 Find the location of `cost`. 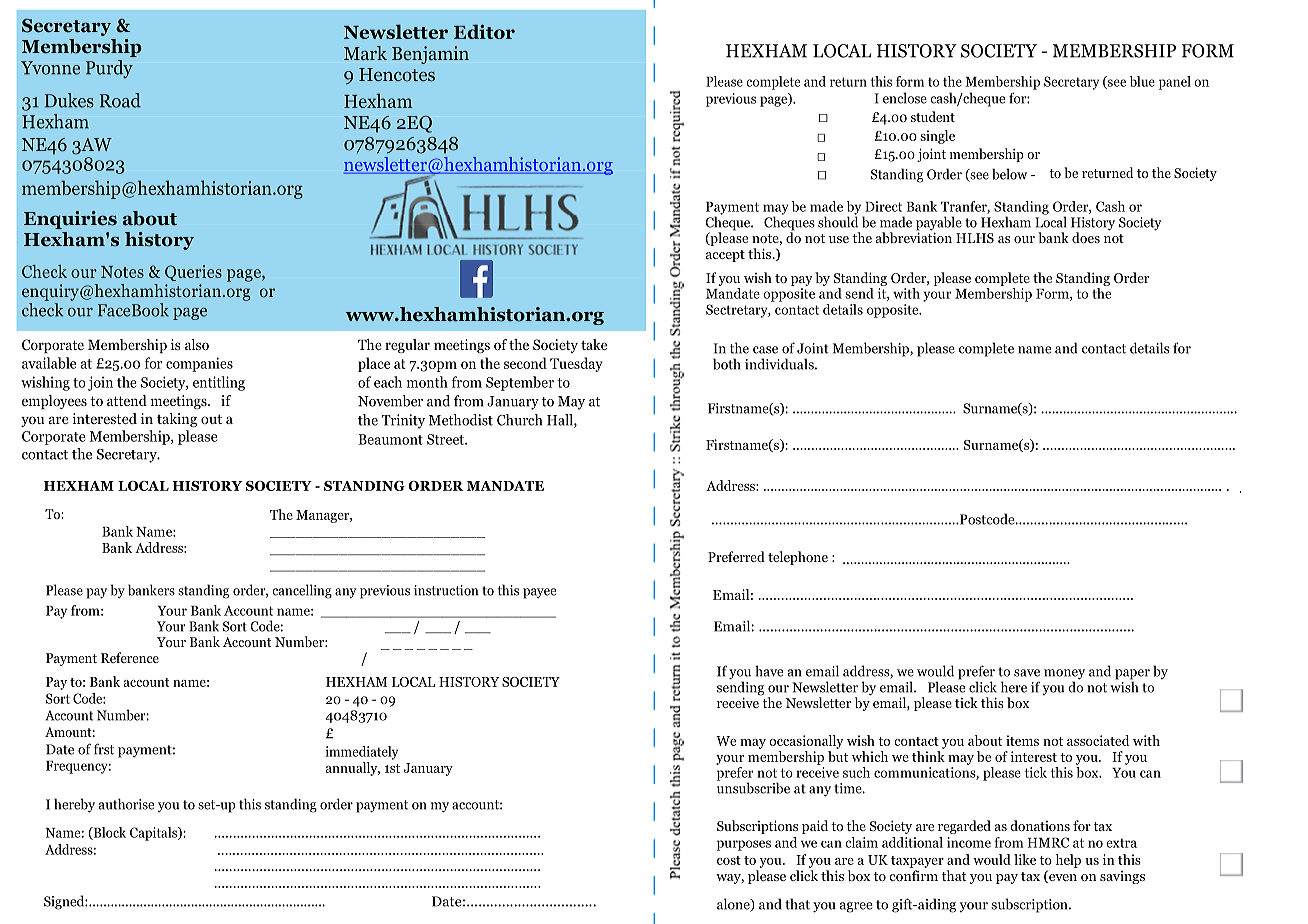

cost is located at coordinates (729, 860).
